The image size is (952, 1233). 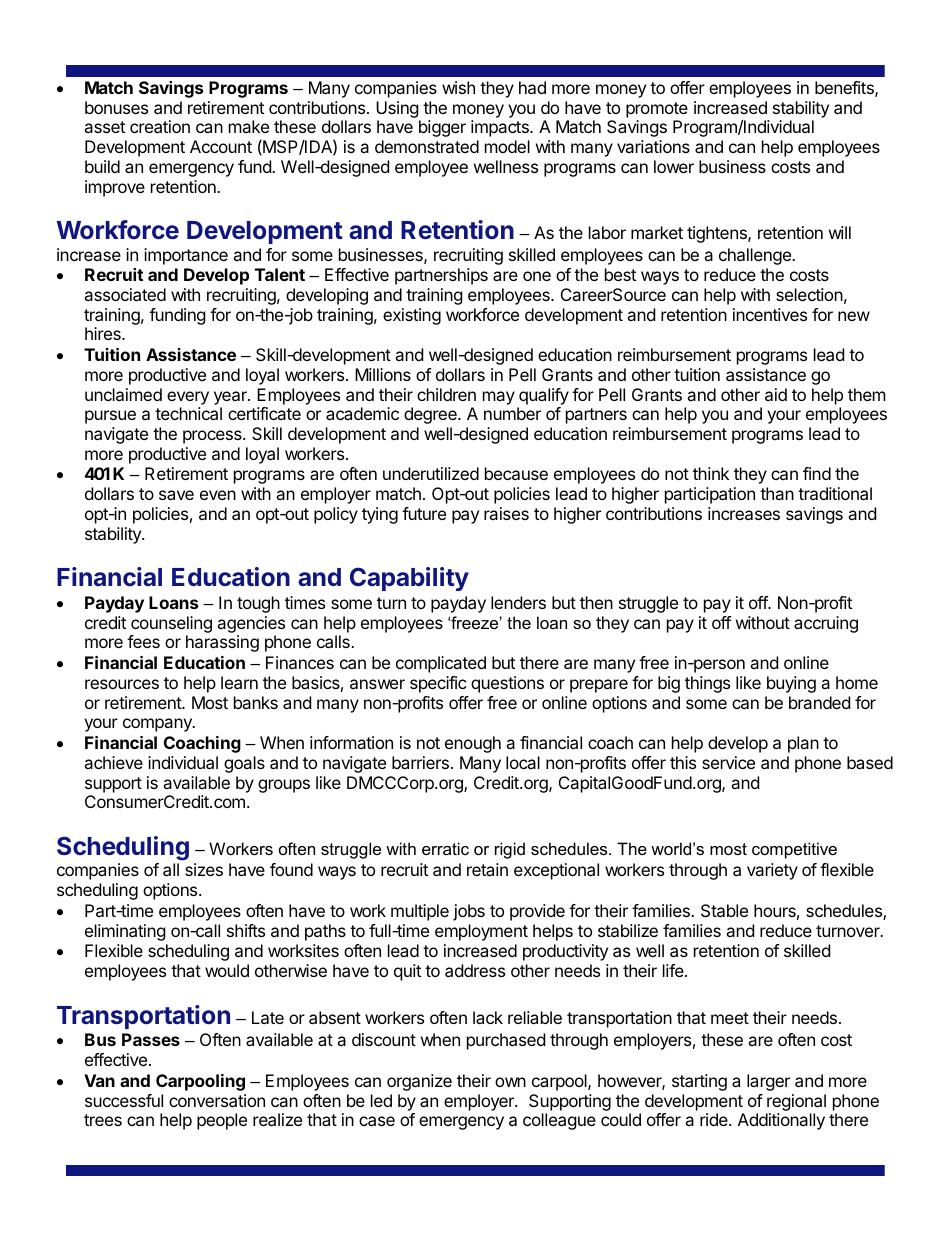 What do you see at coordinates (826, 624) in the page?
I see `accruing` at bounding box center [826, 624].
